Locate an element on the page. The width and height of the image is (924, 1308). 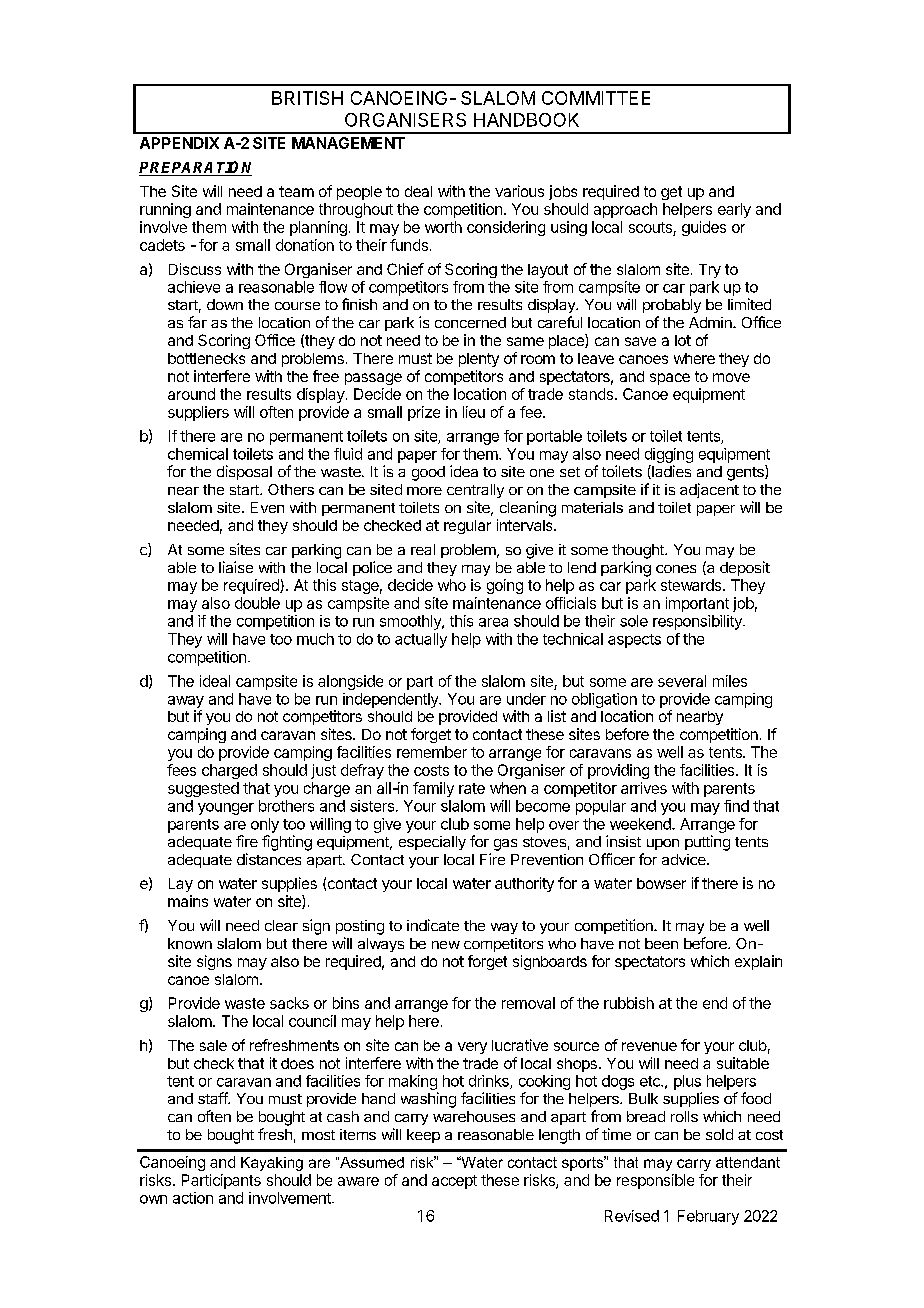
space is located at coordinates (670, 379).
